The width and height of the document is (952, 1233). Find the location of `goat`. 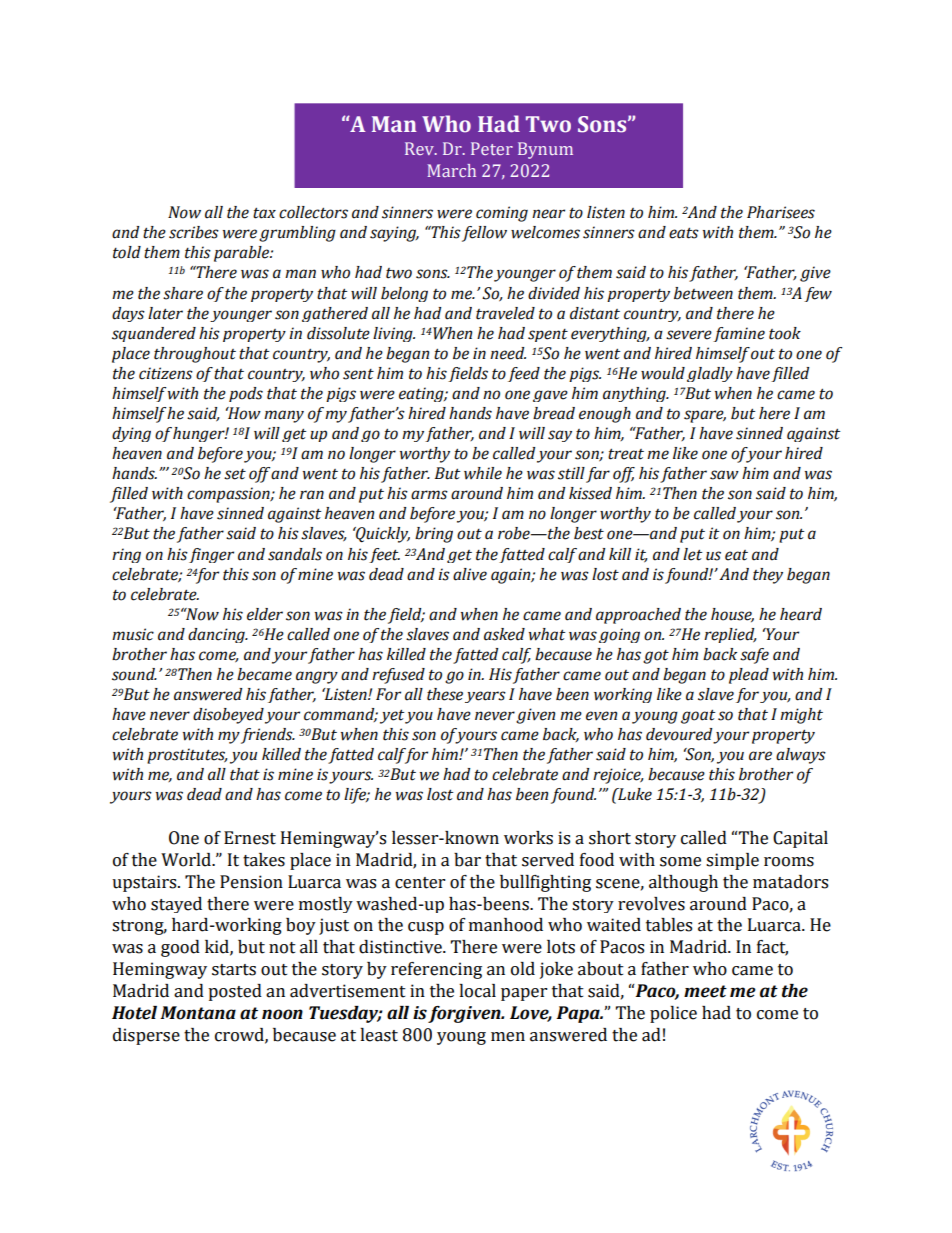

goat is located at coordinates (698, 716).
